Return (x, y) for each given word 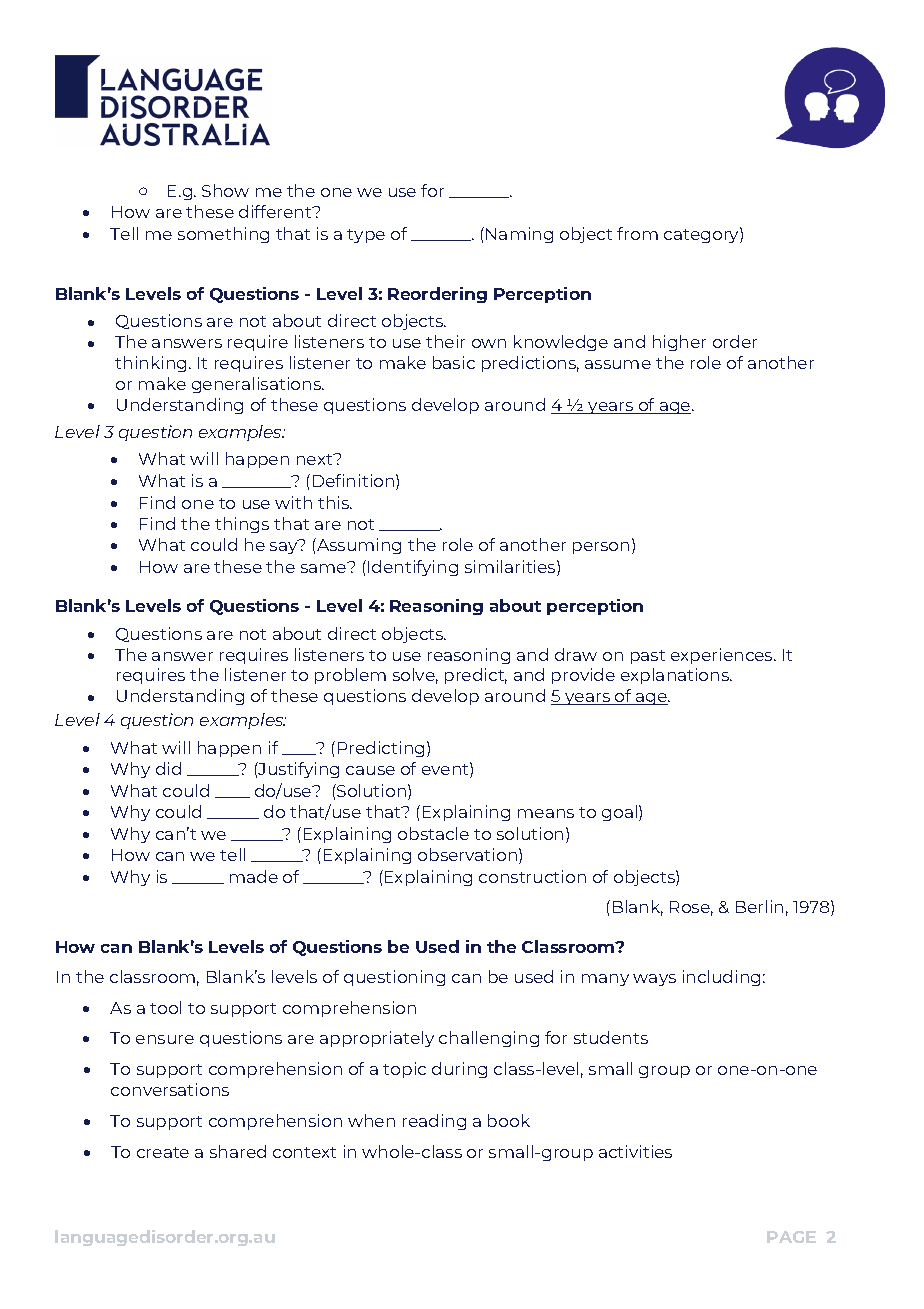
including (721, 978)
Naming (519, 235)
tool (165, 1007)
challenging (489, 1039)
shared (238, 1151)
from (637, 233)
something (223, 235)
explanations (676, 676)
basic (454, 362)
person (601, 548)
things (242, 525)
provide (583, 676)
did (168, 768)
